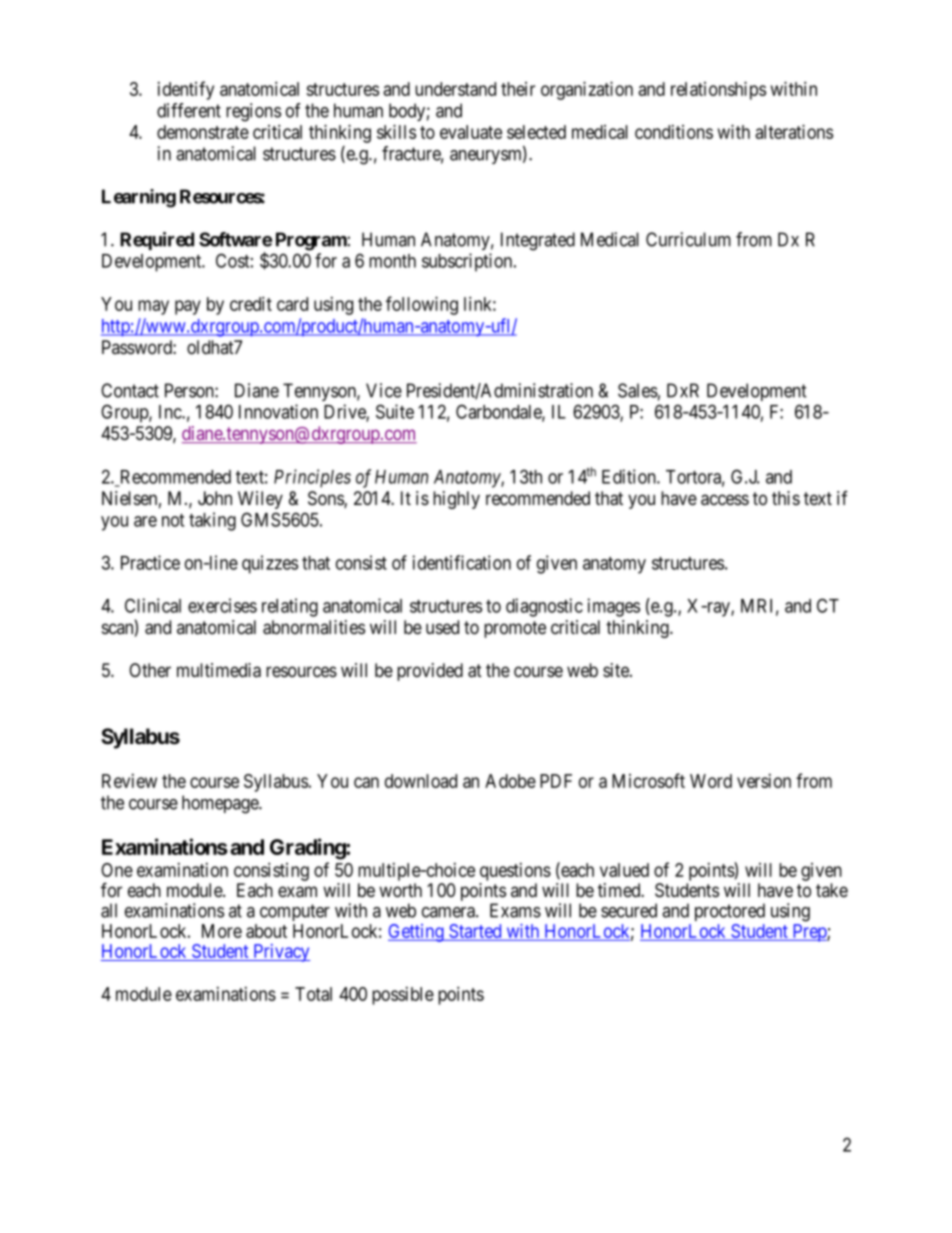 This page has width=952, height=1233. Describe the element at coordinates (395, 411) in the page. I see `Suite` at that location.
